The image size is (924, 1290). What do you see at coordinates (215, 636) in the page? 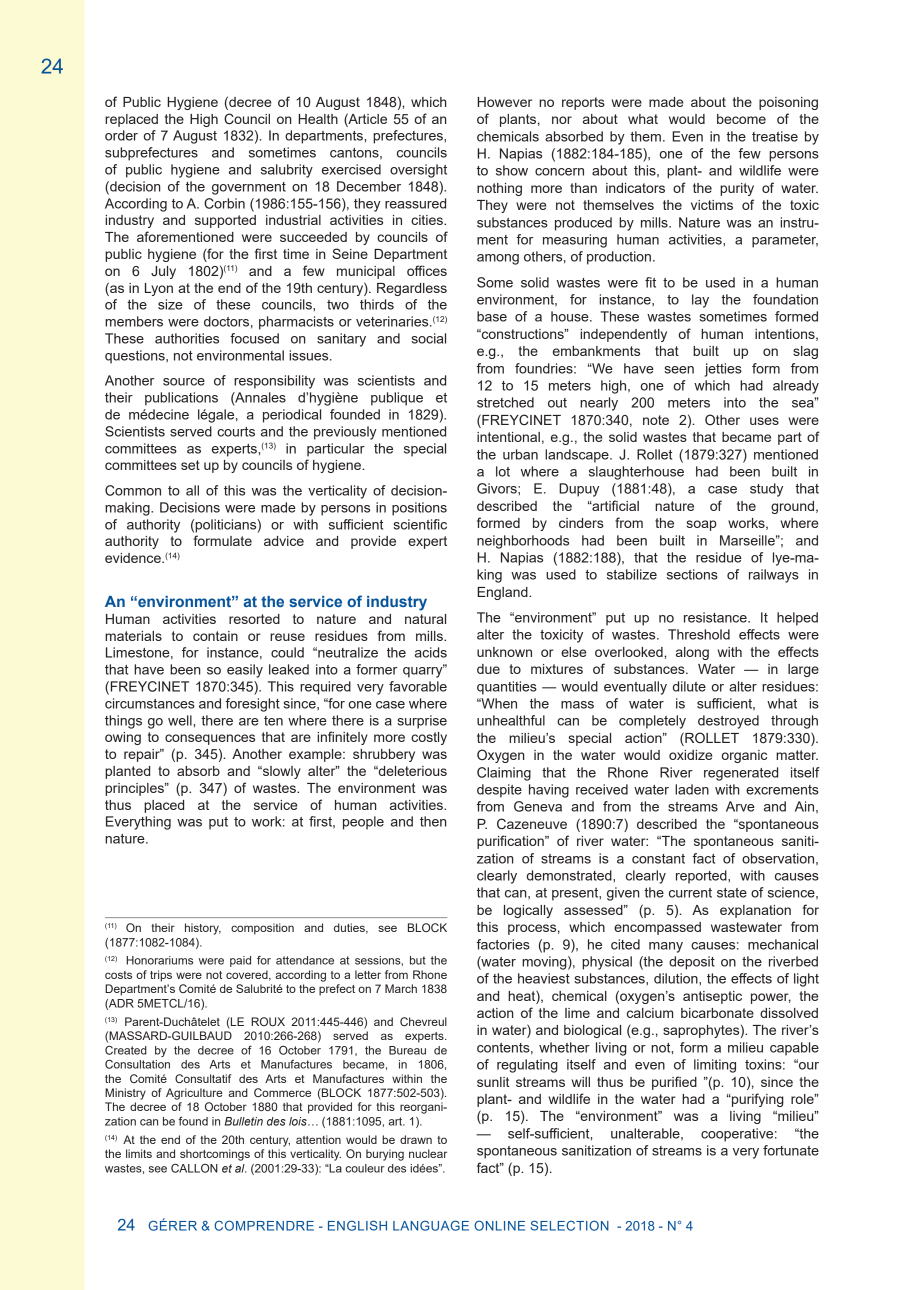
I see `contain` at bounding box center [215, 636].
